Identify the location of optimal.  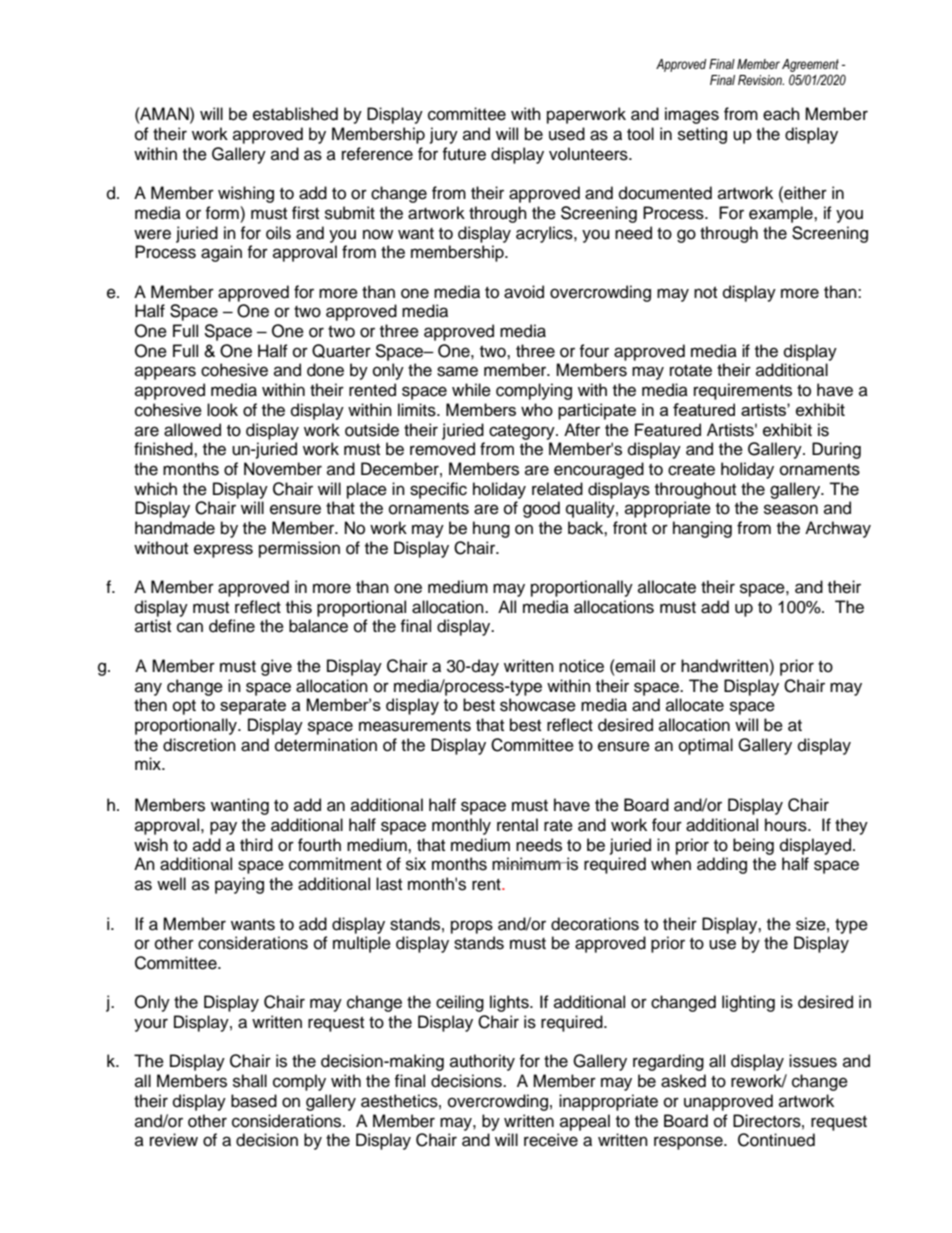
(706, 746).
